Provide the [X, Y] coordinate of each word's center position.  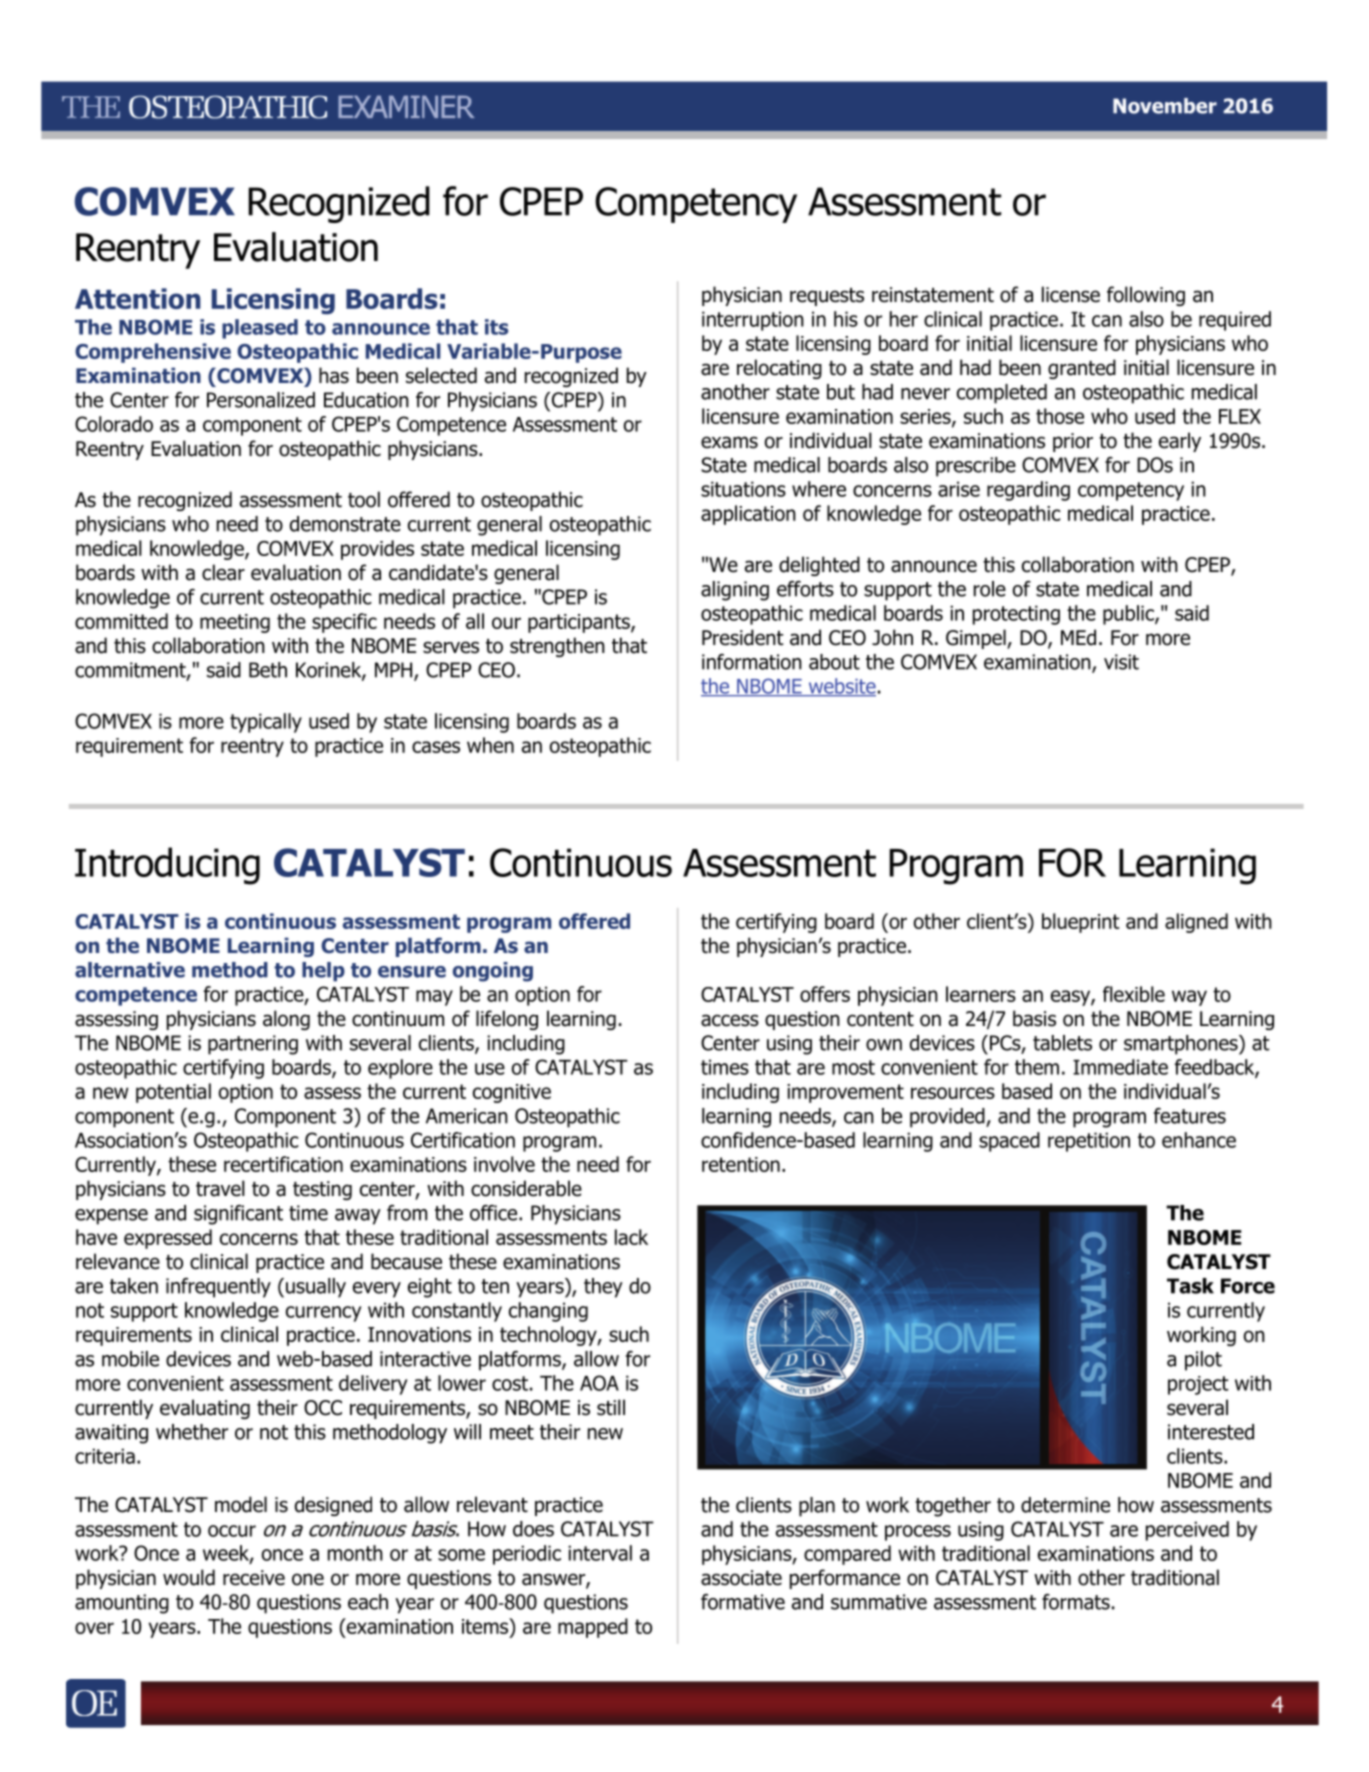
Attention [138, 298]
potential [173, 1093]
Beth [268, 670]
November [1165, 106]
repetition [1089, 1142]
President [743, 637]
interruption [753, 321]
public [1129, 615]
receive [254, 1578]
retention [741, 1164]
